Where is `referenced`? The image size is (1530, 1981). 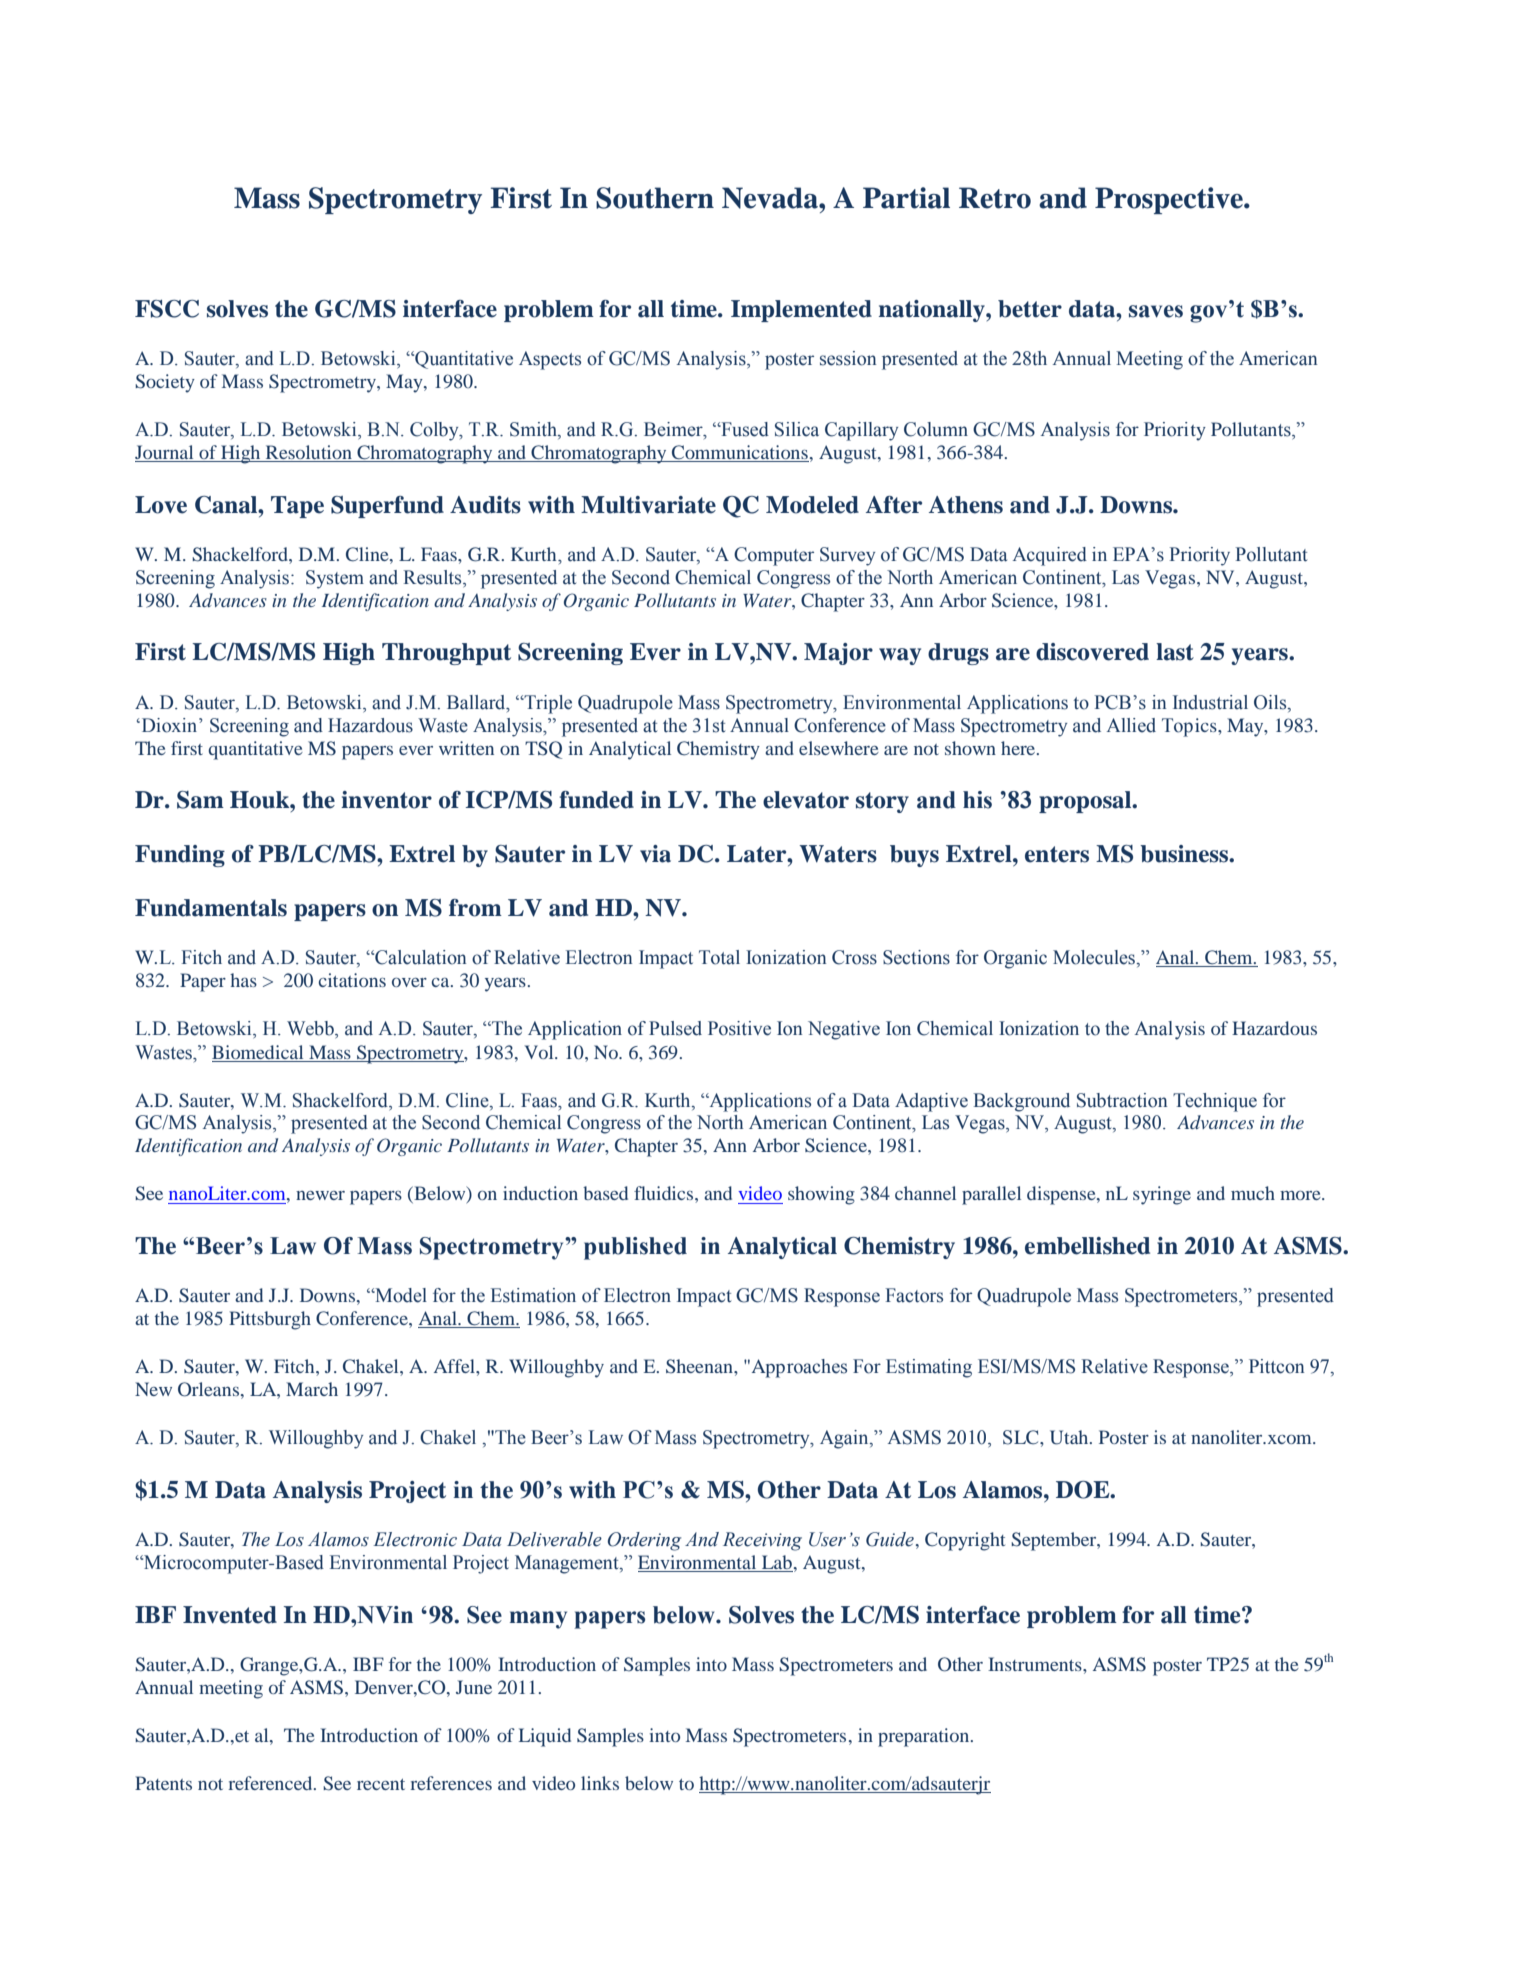
referenced is located at coordinates (271, 1783).
